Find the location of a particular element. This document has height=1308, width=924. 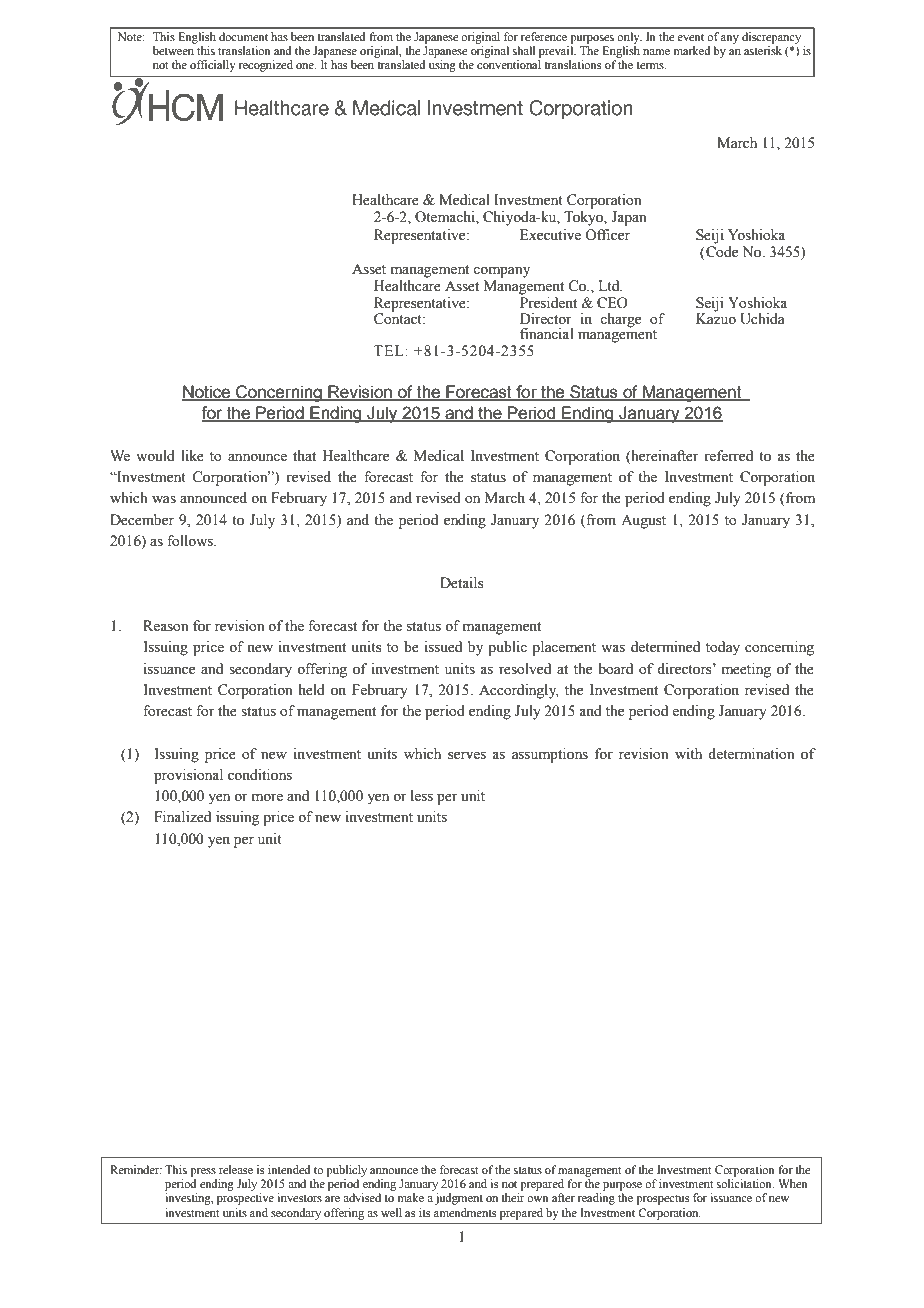

today is located at coordinates (723, 648).
